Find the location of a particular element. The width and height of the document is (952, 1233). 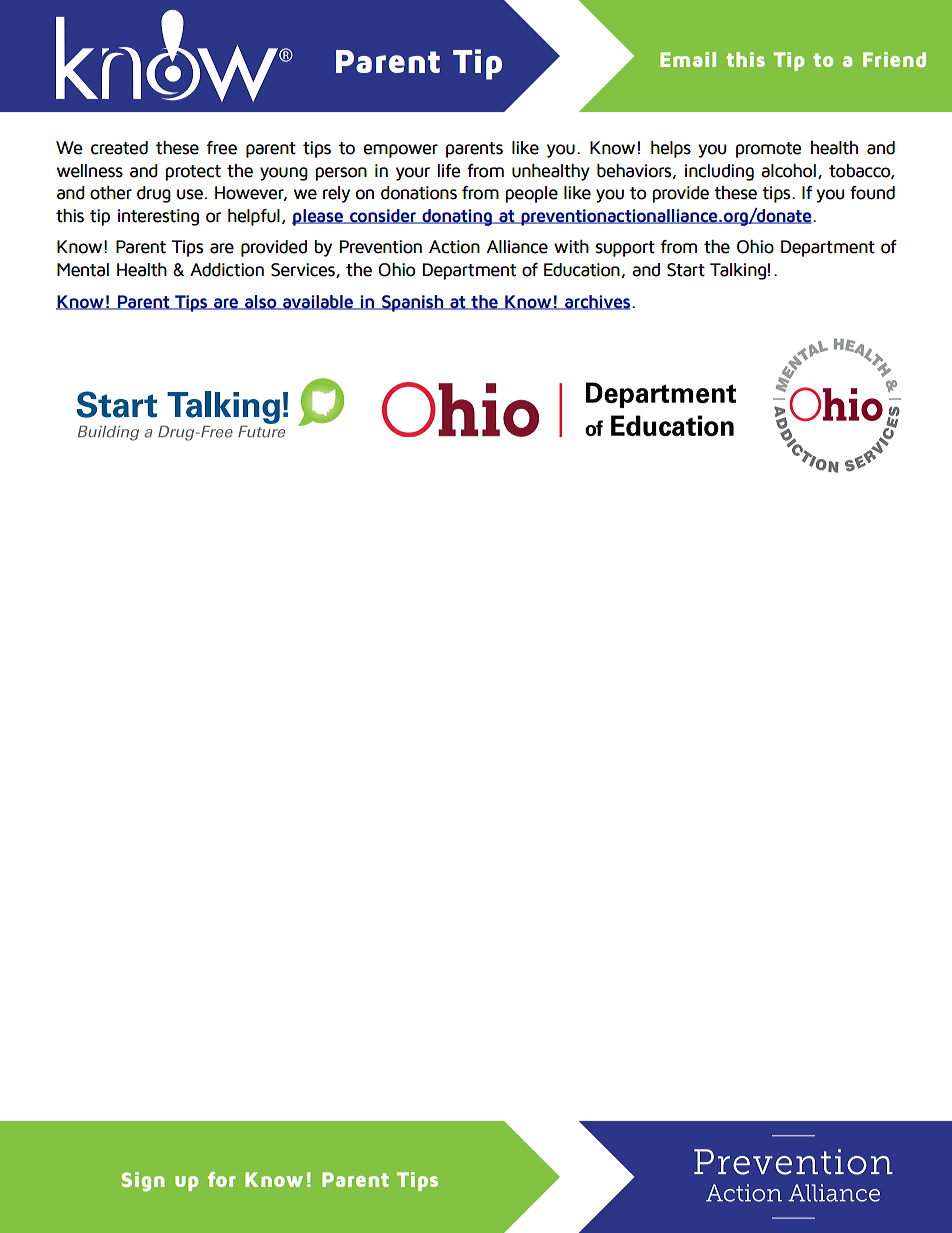

promote is located at coordinates (768, 150).
